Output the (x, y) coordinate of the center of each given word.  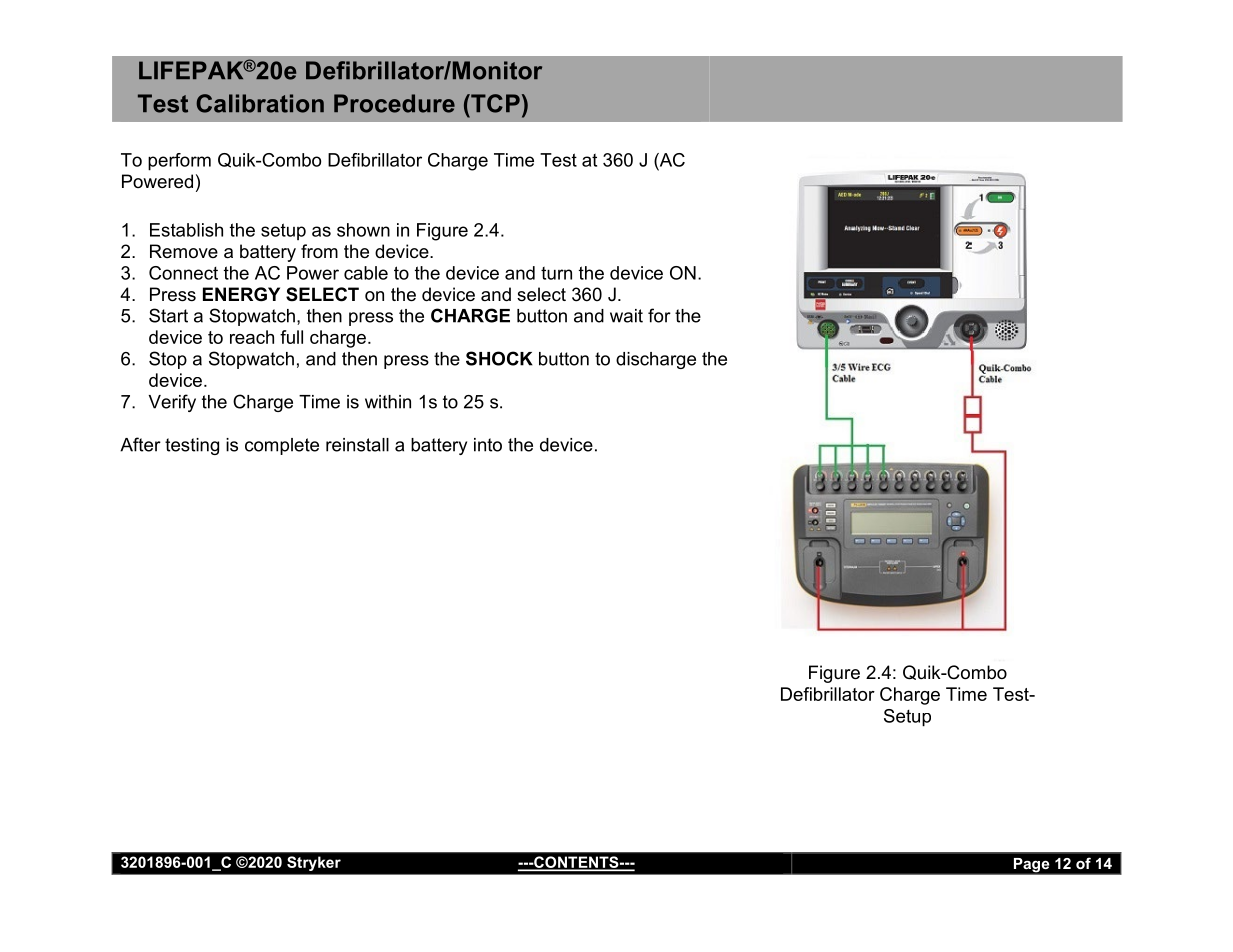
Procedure (394, 103)
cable (366, 273)
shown (363, 230)
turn (556, 273)
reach (252, 337)
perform (179, 162)
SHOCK (499, 358)
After (140, 444)
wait (626, 316)
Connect (183, 273)
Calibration (260, 103)
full (291, 337)
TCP (494, 103)
